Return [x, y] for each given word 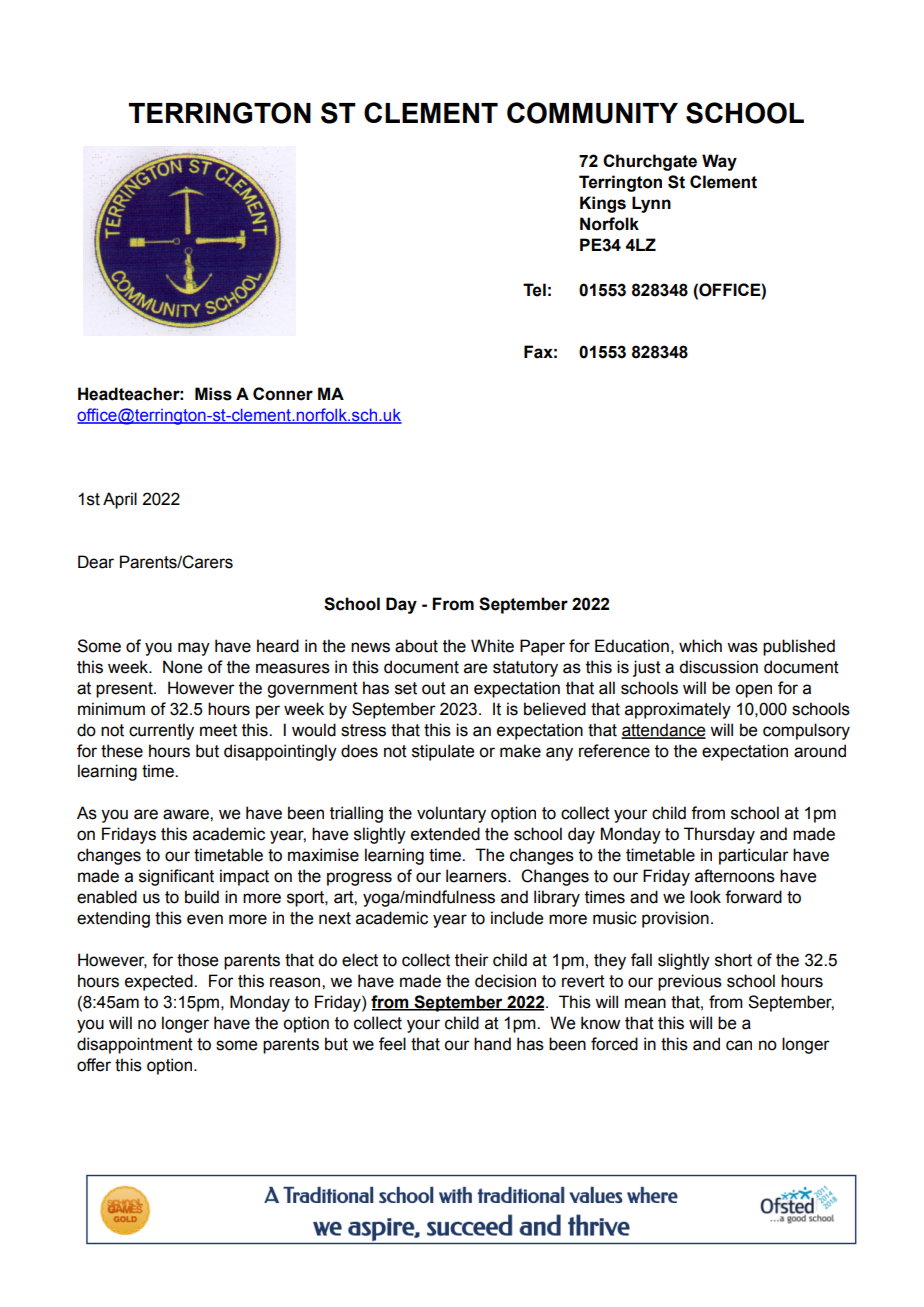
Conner [283, 394]
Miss [213, 394]
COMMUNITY [592, 113]
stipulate [443, 752]
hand [492, 1044]
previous [690, 982]
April [120, 500]
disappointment [135, 1045]
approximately [678, 710]
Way [719, 162]
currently [161, 731]
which [700, 646]
